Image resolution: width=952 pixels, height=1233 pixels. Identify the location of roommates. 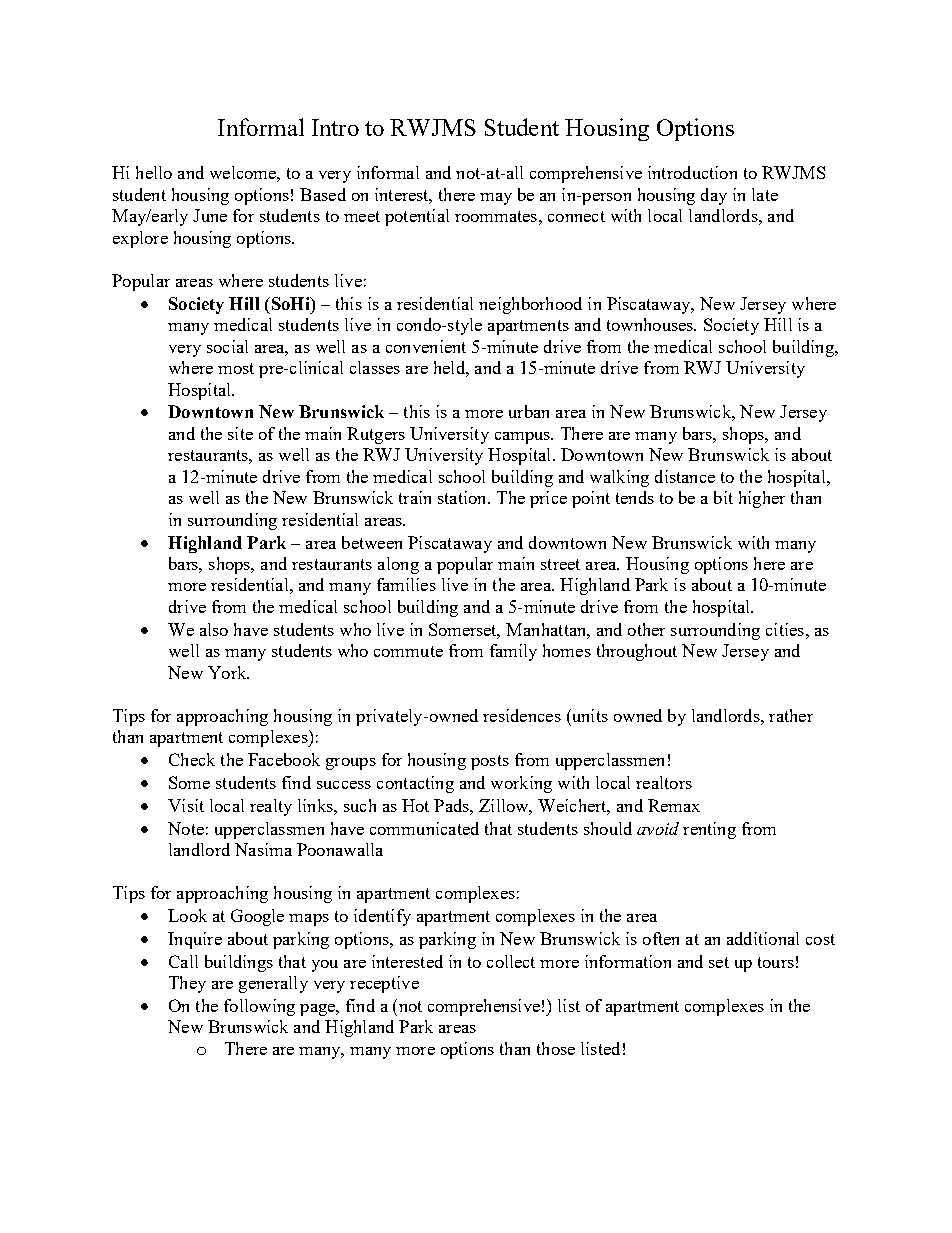
(496, 216).
